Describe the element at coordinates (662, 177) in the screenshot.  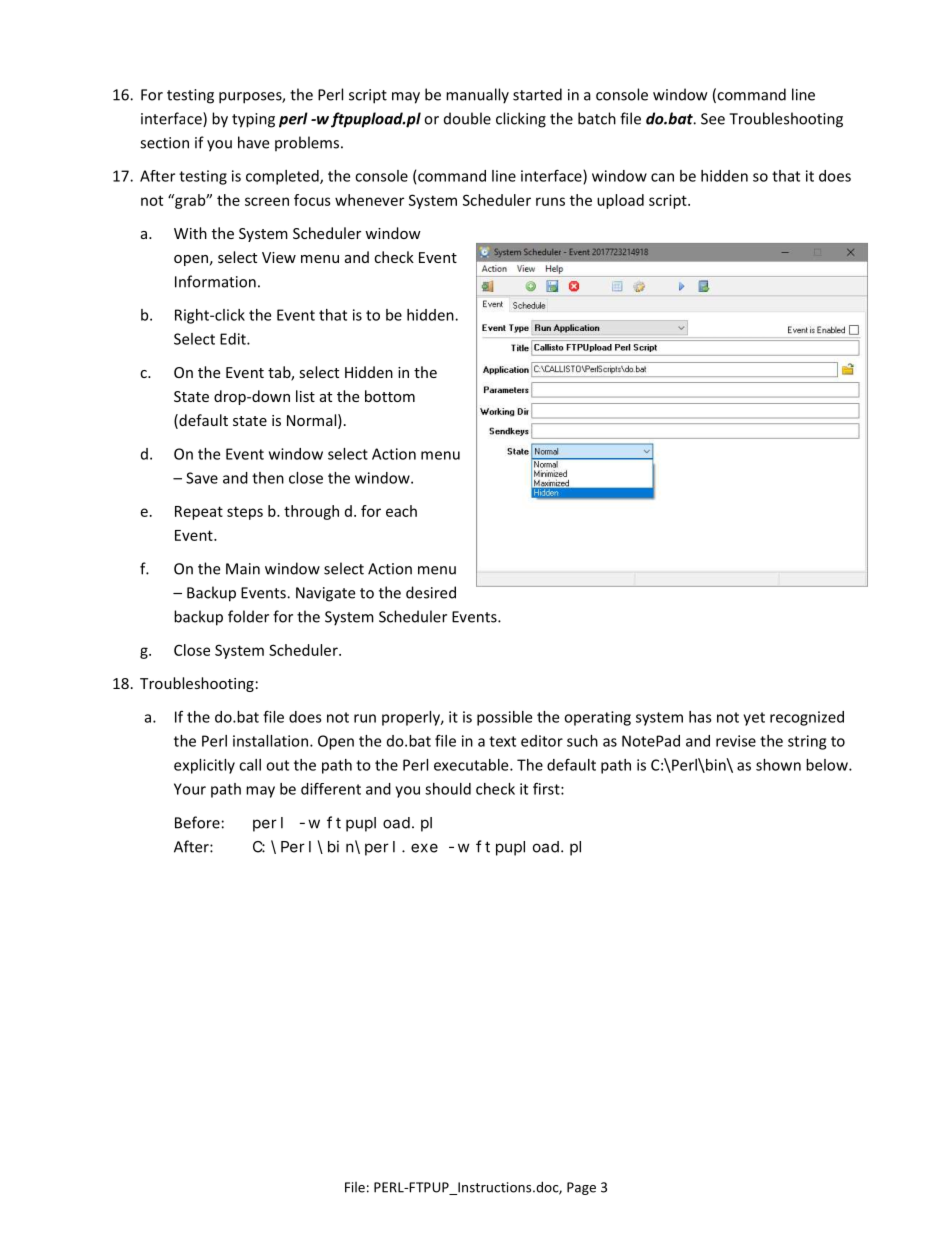
I see `can` at that location.
